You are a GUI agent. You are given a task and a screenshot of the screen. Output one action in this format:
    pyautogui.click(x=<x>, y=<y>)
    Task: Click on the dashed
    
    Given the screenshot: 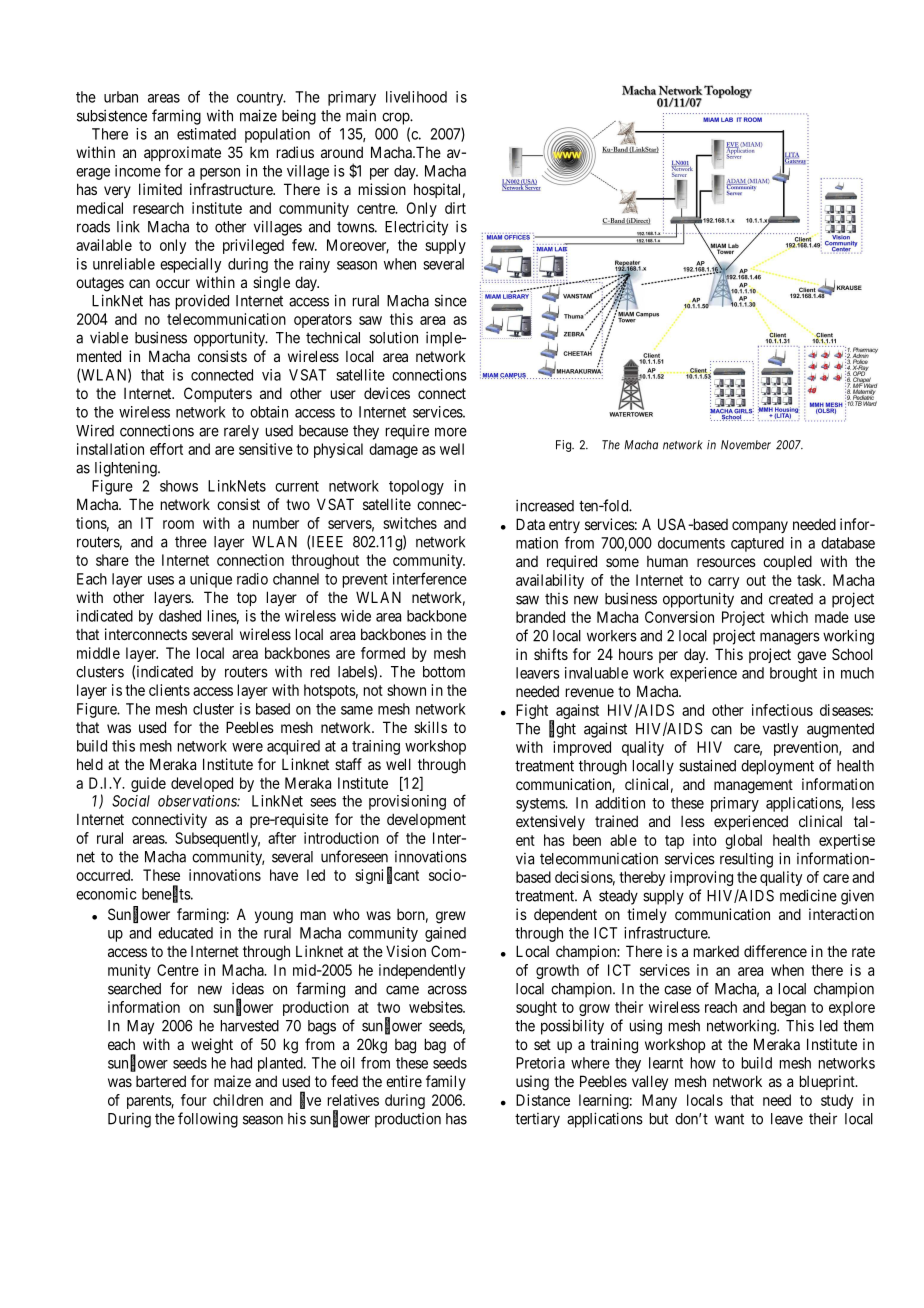 What is the action you would take?
    pyautogui.click(x=180, y=616)
